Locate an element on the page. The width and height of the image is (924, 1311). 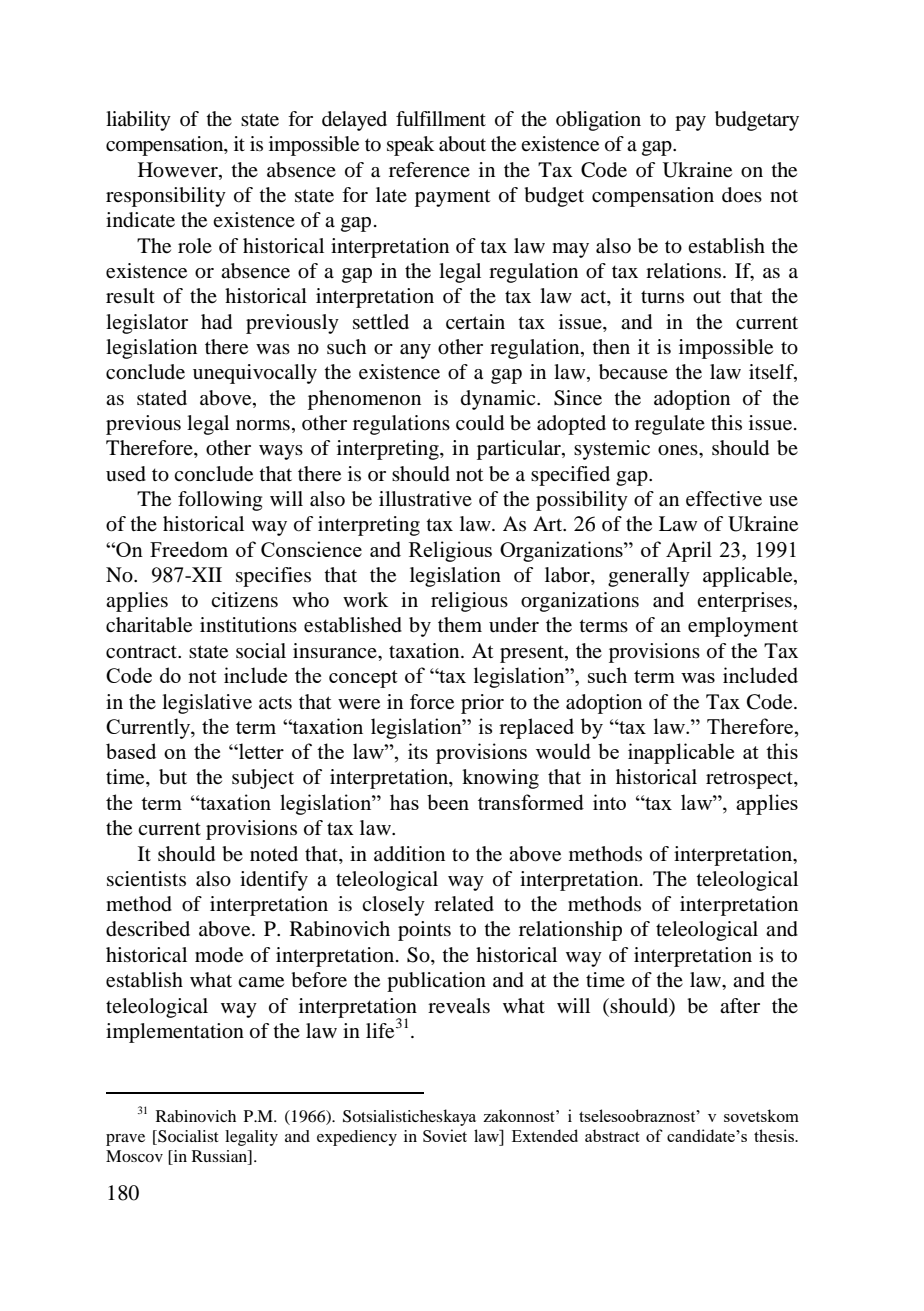
illustrative is located at coordinates (425, 498).
